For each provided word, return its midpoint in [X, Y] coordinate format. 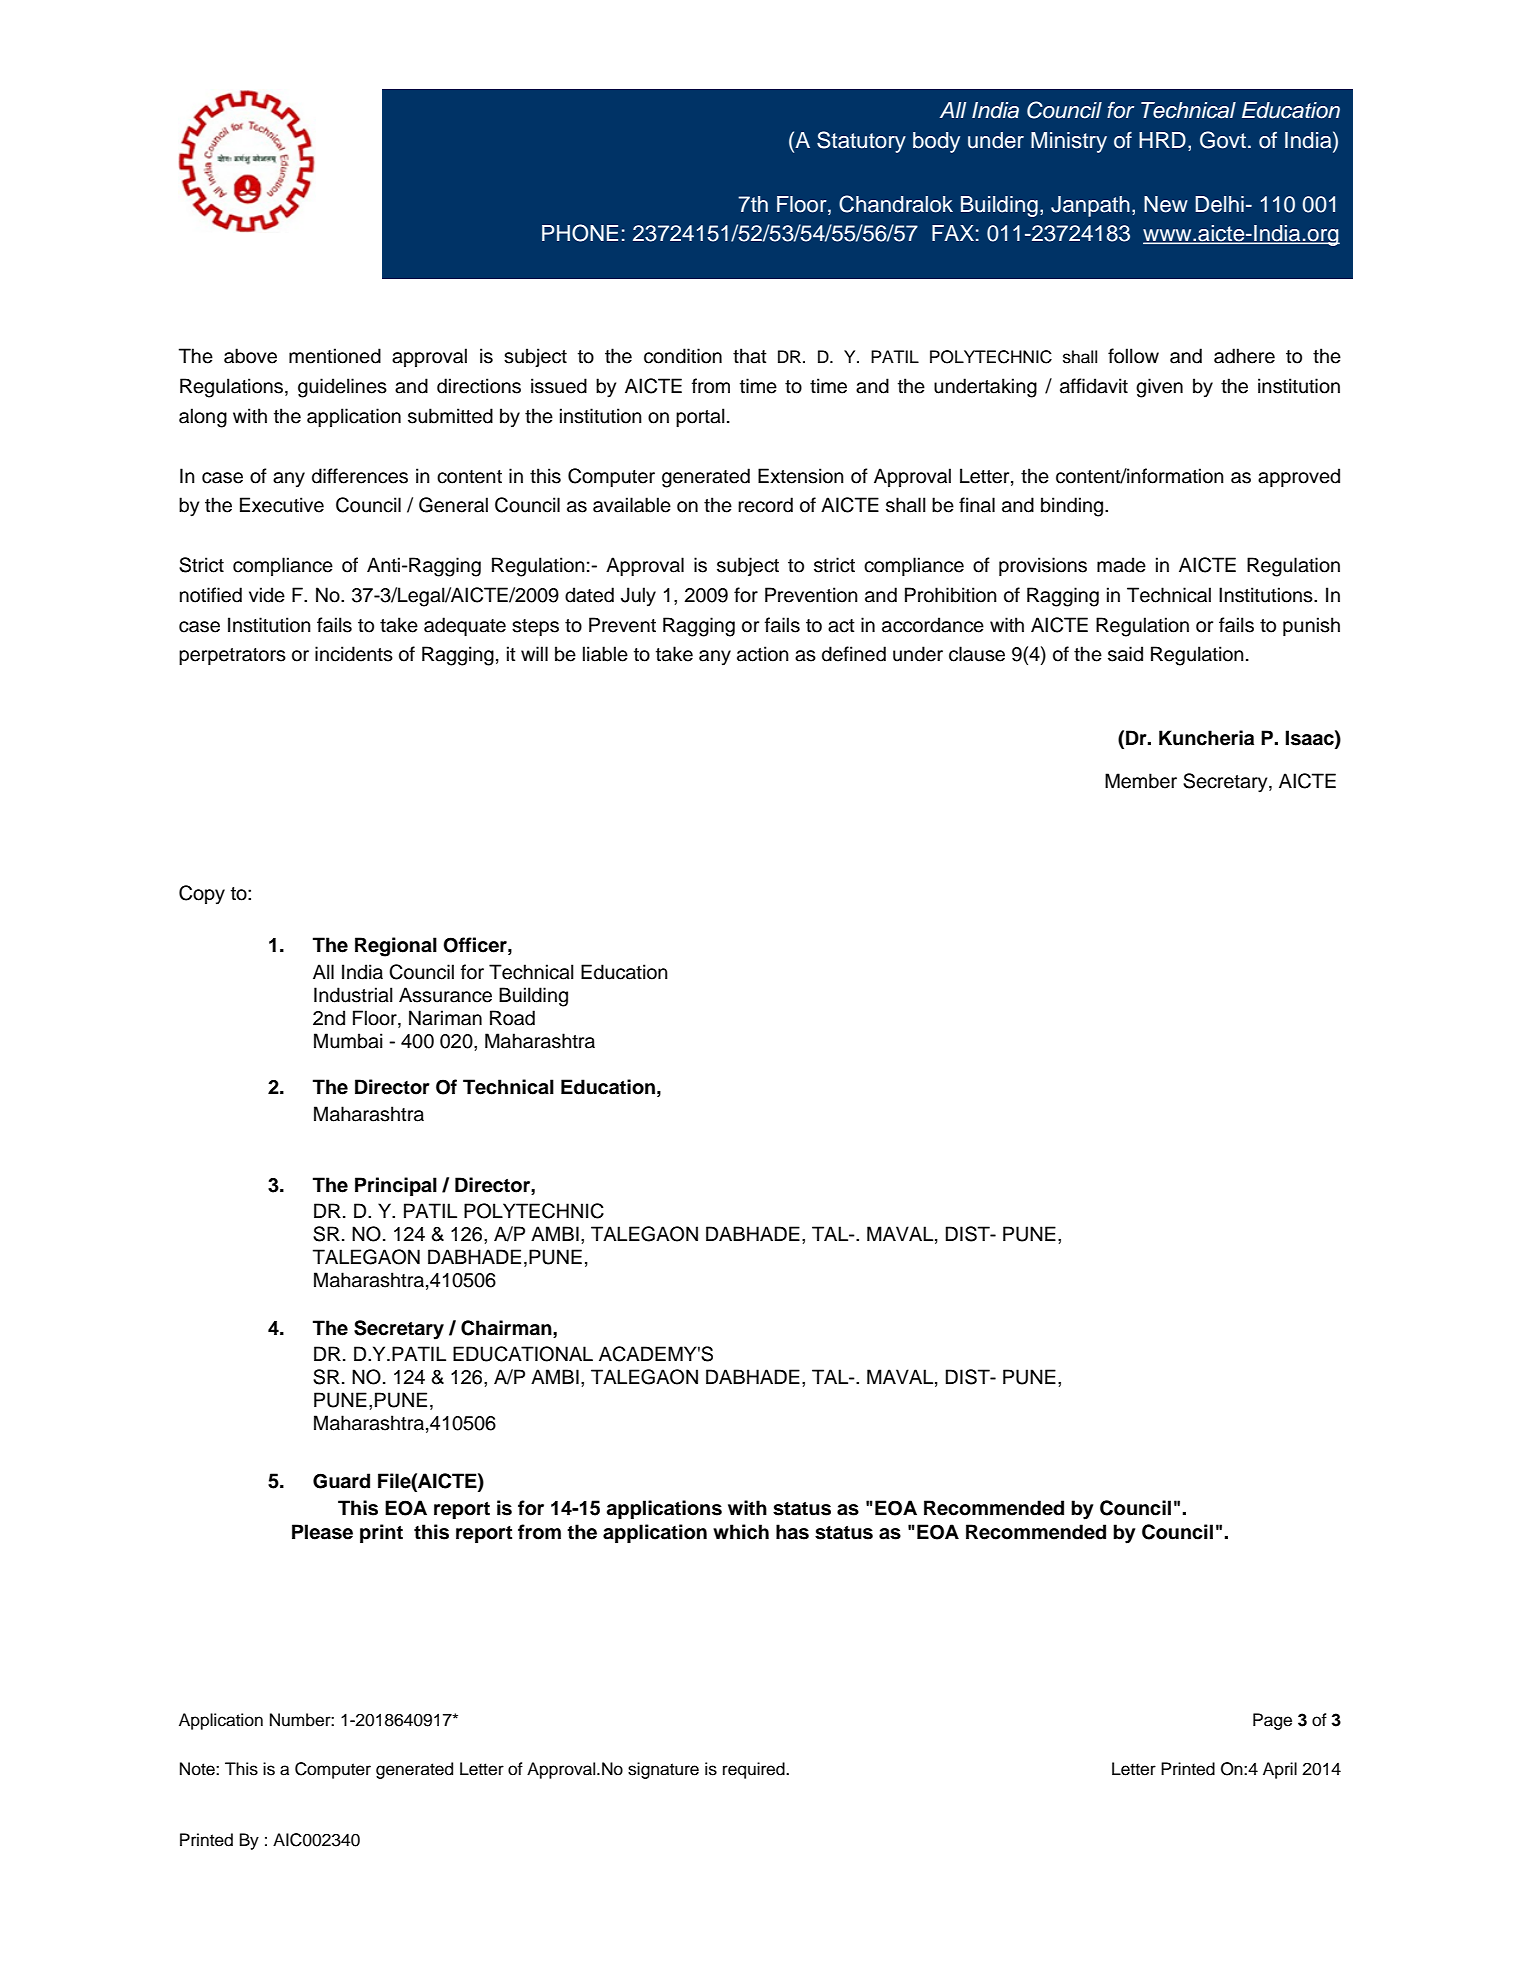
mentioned [335, 356]
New [1166, 204]
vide [267, 595]
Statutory [861, 142]
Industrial [353, 995]
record [765, 505]
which [741, 1532]
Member [1141, 781]
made [1121, 565]
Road [512, 1018]
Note [198, 1769]
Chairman [507, 1328]
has [792, 1532]
